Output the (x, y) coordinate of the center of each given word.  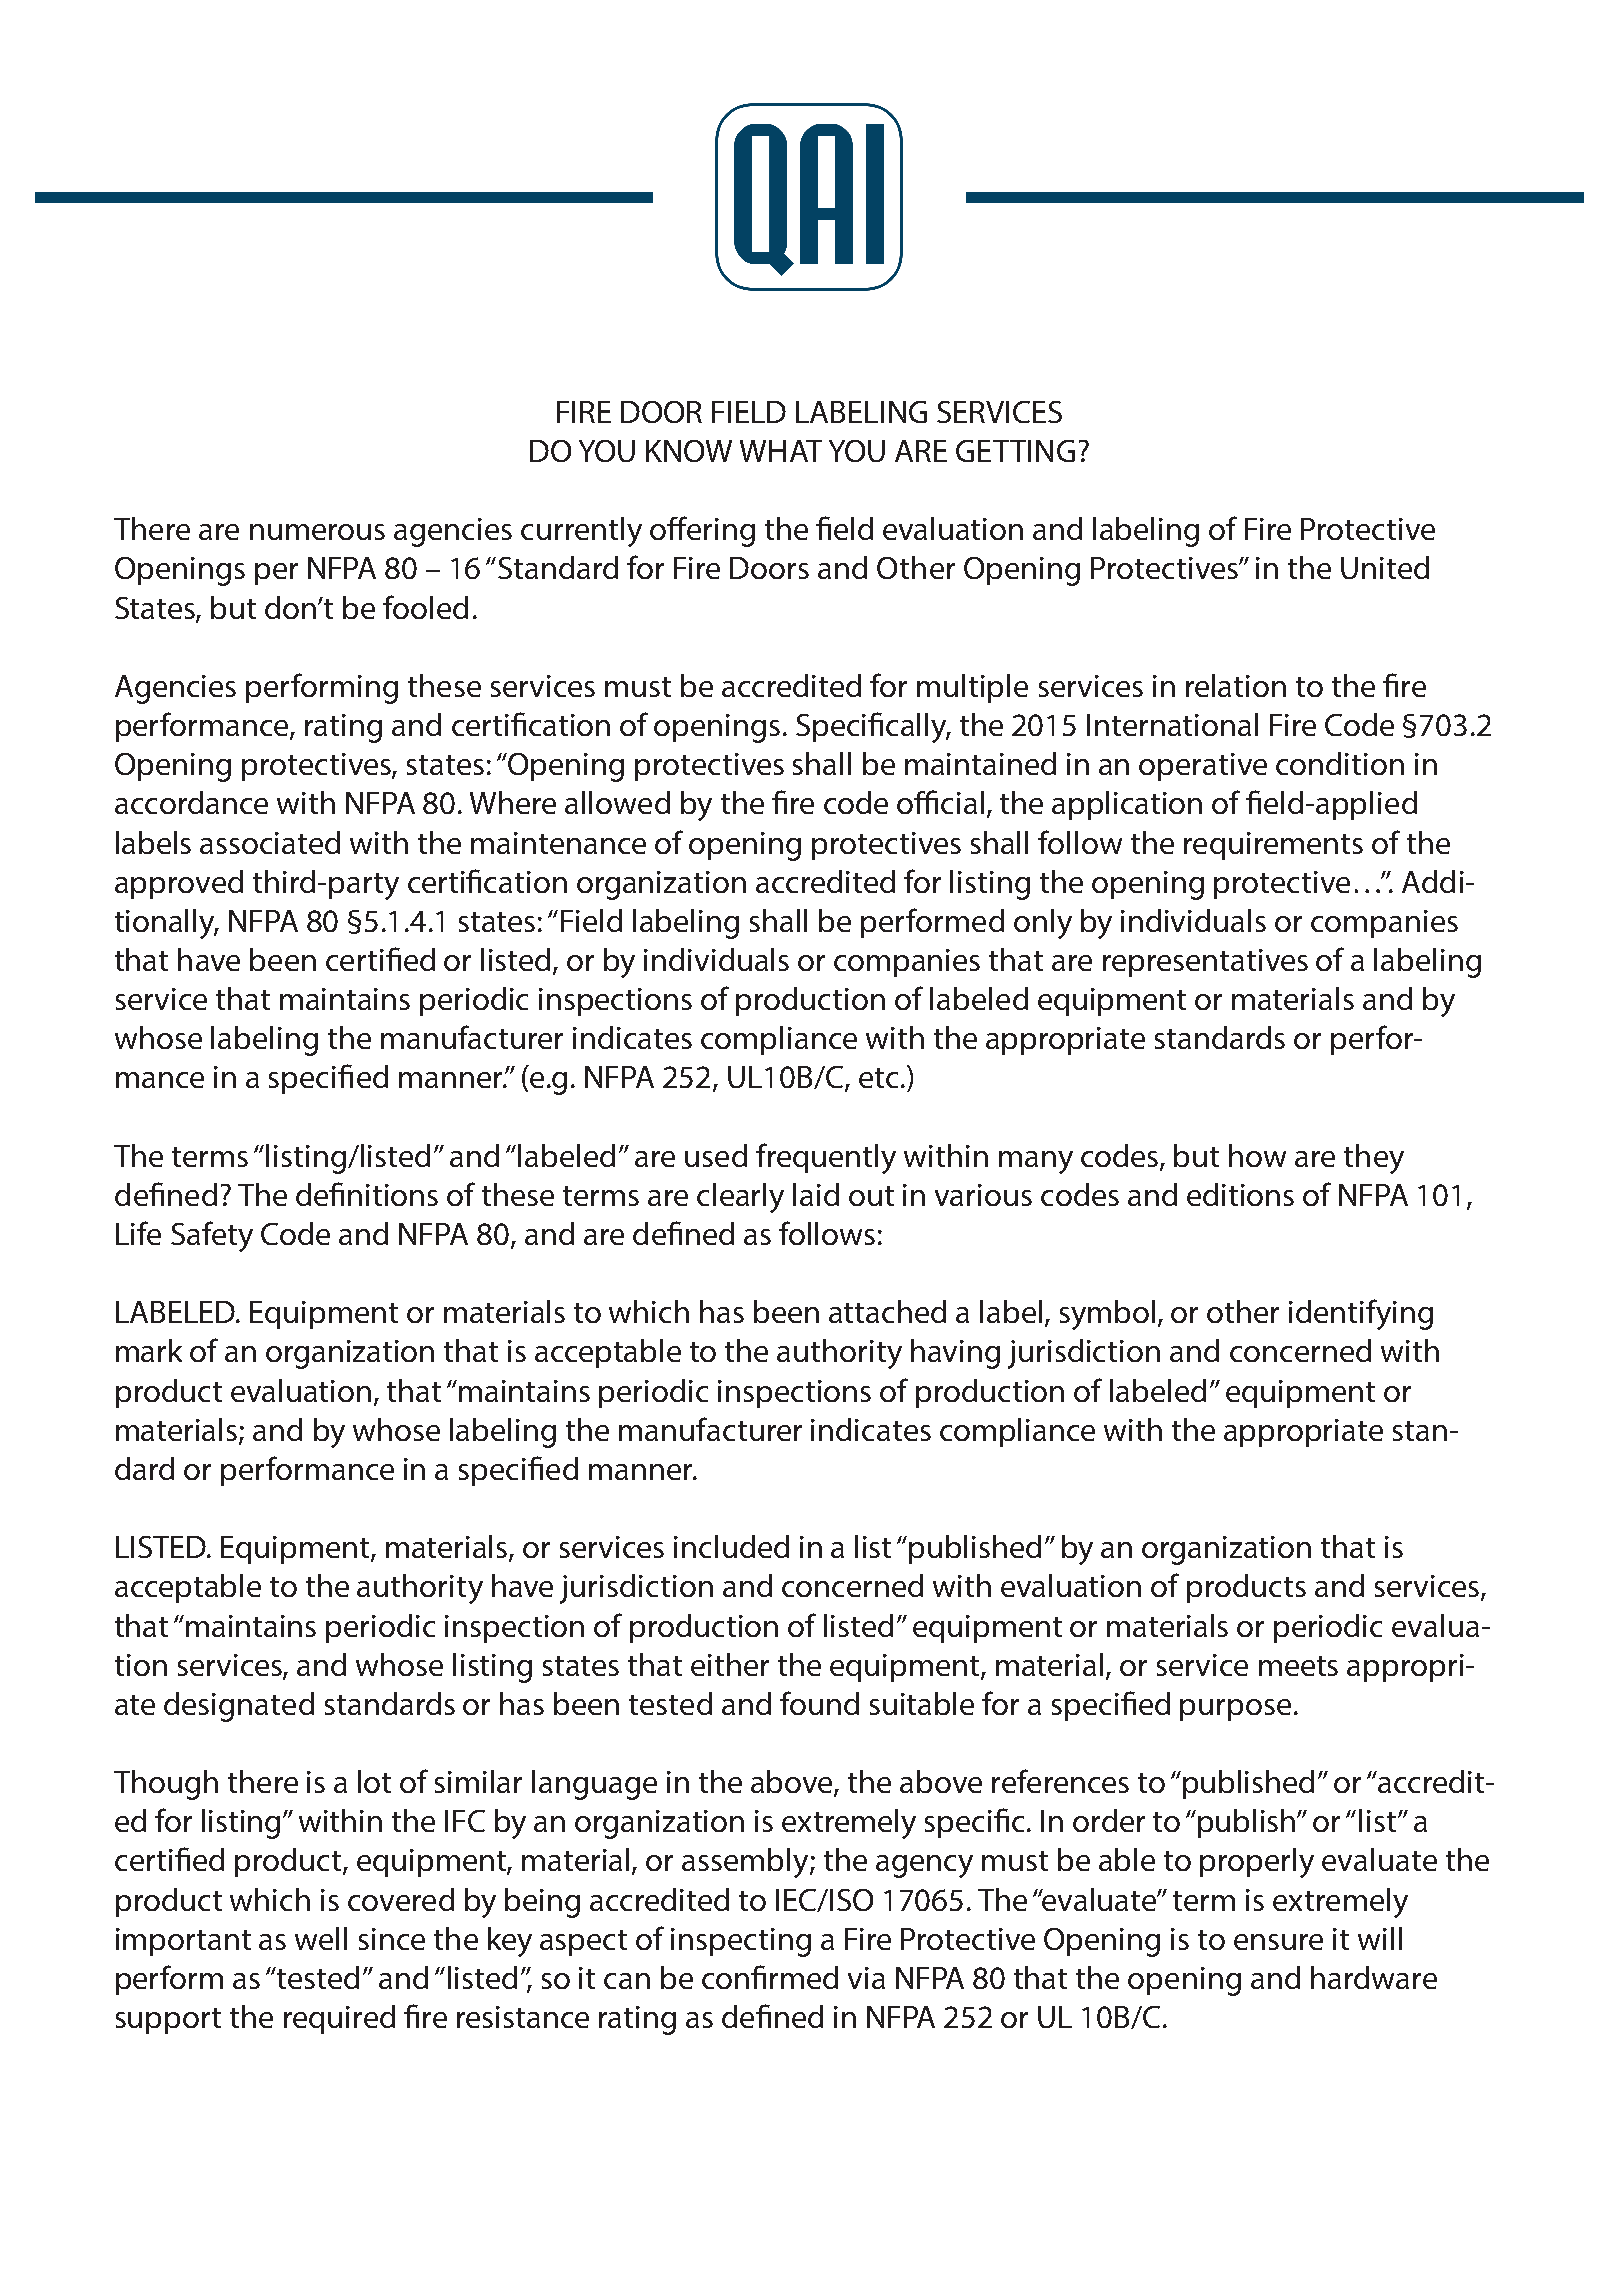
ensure (1278, 1942)
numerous (317, 532)
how (1257, 1155)
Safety (212, 1236)
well (321, 1938)
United (1385, 567)
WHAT (781, 451)
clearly (740, 1198)
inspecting (741, 1942)
